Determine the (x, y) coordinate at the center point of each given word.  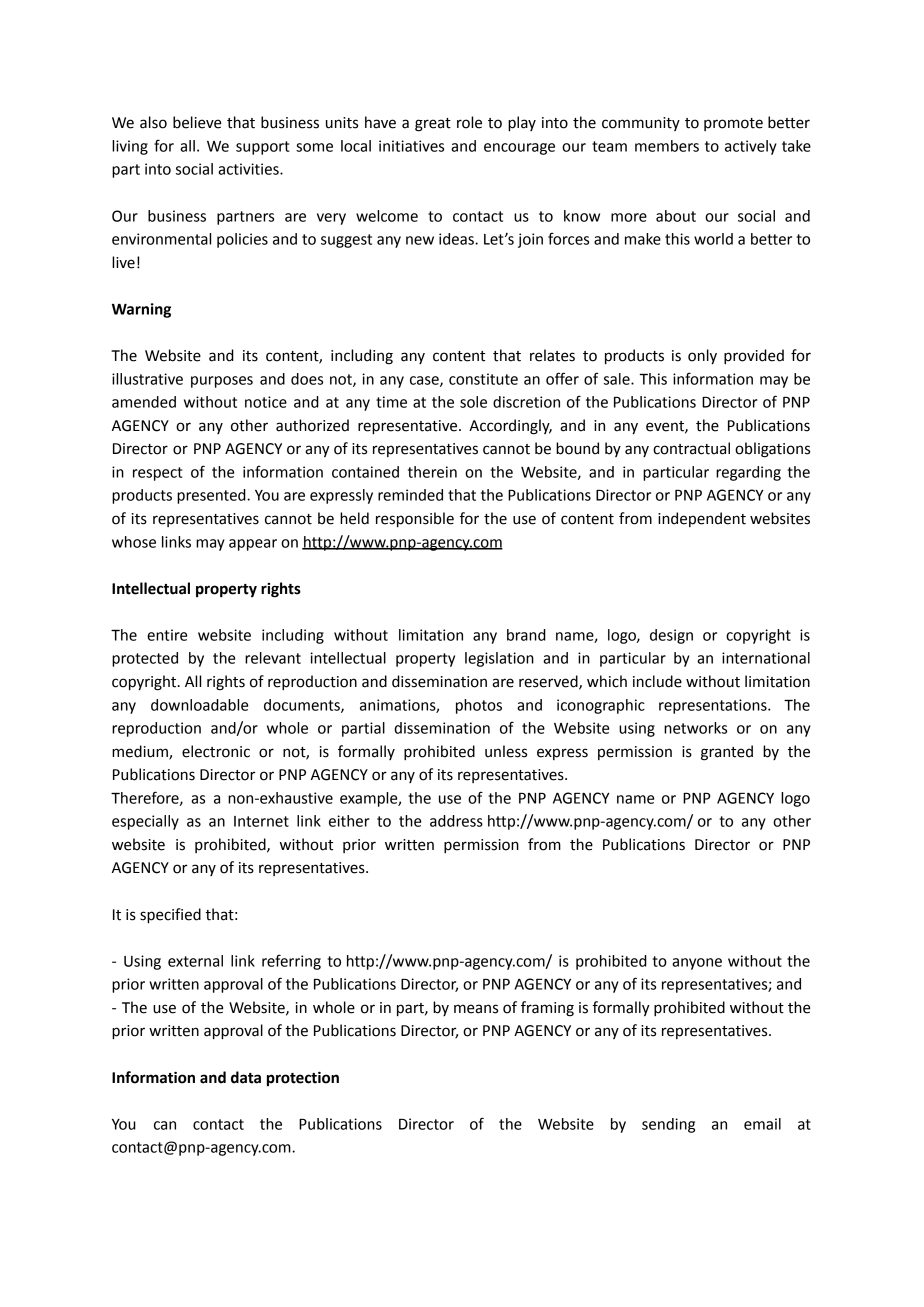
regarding (748, 473)
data (246, 1077)
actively (751, 147)
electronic (216, 751)
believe (197, 122)
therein (432, 472)
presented (212, 496)
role (469, 122)
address (456, 821)
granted (727, 753)
